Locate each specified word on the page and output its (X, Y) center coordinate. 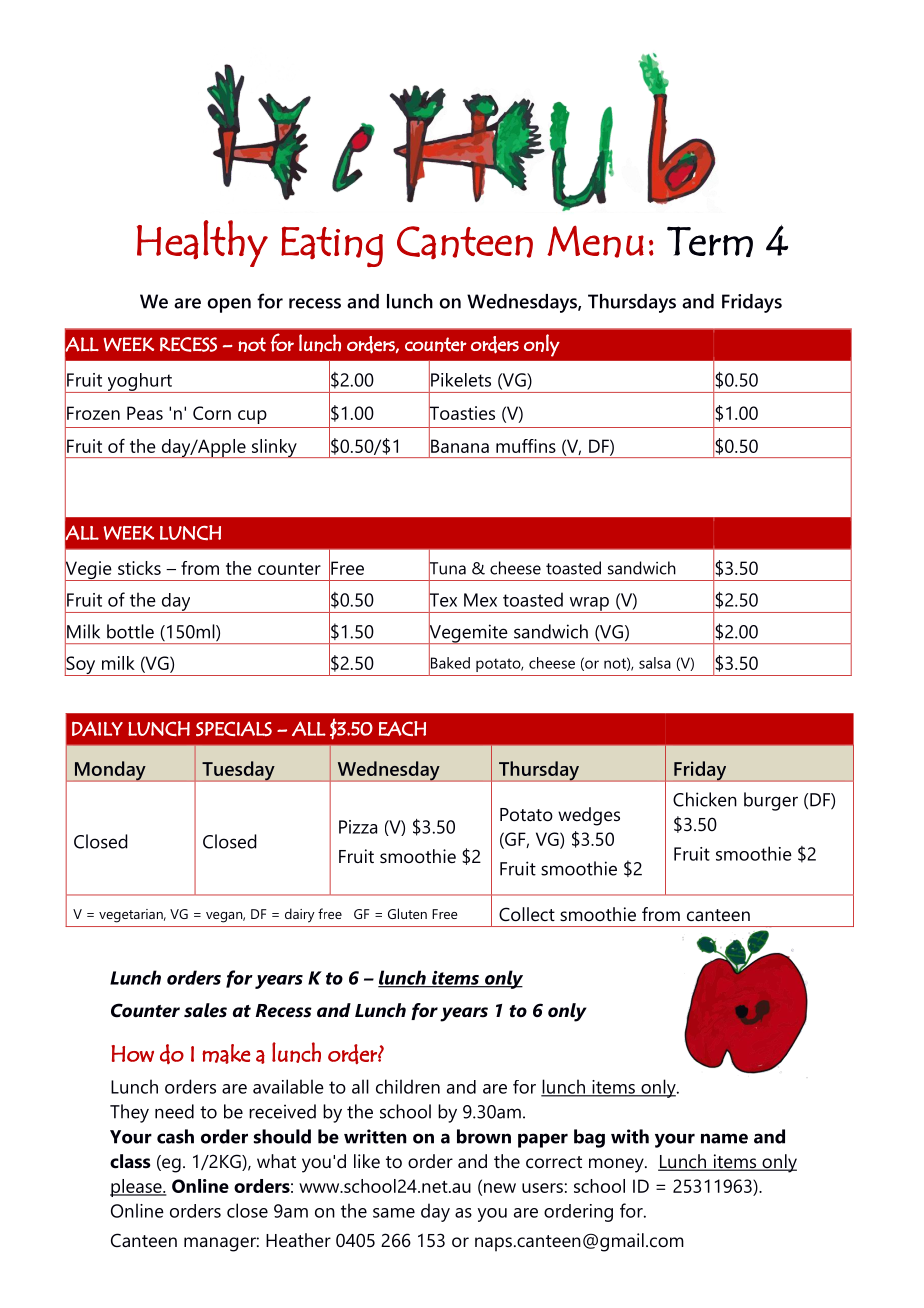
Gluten (407, 913)
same (394, 1213)
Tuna (447, 568)
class (130, 1161)
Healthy (202, 243)
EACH (402, 728)
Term (710, 241)
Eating (332, 246)
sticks (139, 568)
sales (205, 1010)
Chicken (705, 799)
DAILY (97, 728)
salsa (655, 663)
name (724, 1138)
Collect (527, 914)
